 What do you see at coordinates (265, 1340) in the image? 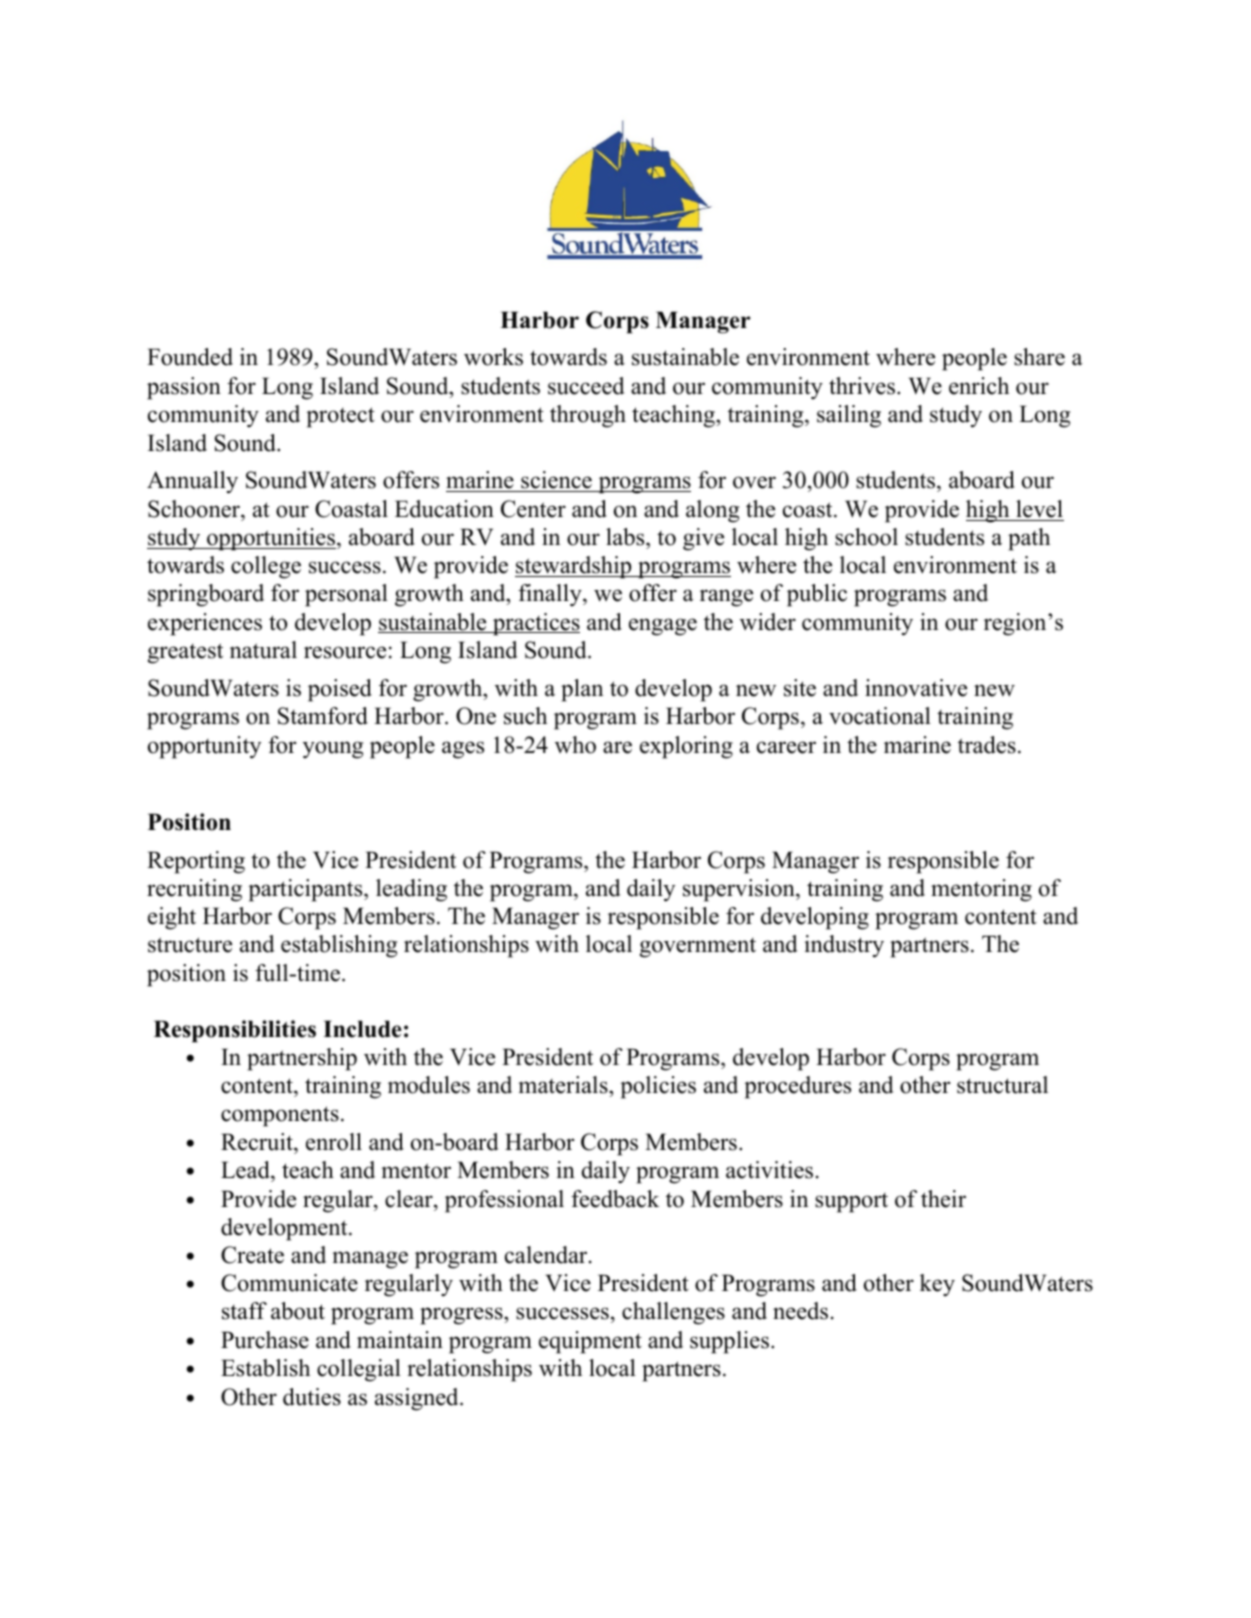
I see `Purchase` at bounding box center [265, 1340].
